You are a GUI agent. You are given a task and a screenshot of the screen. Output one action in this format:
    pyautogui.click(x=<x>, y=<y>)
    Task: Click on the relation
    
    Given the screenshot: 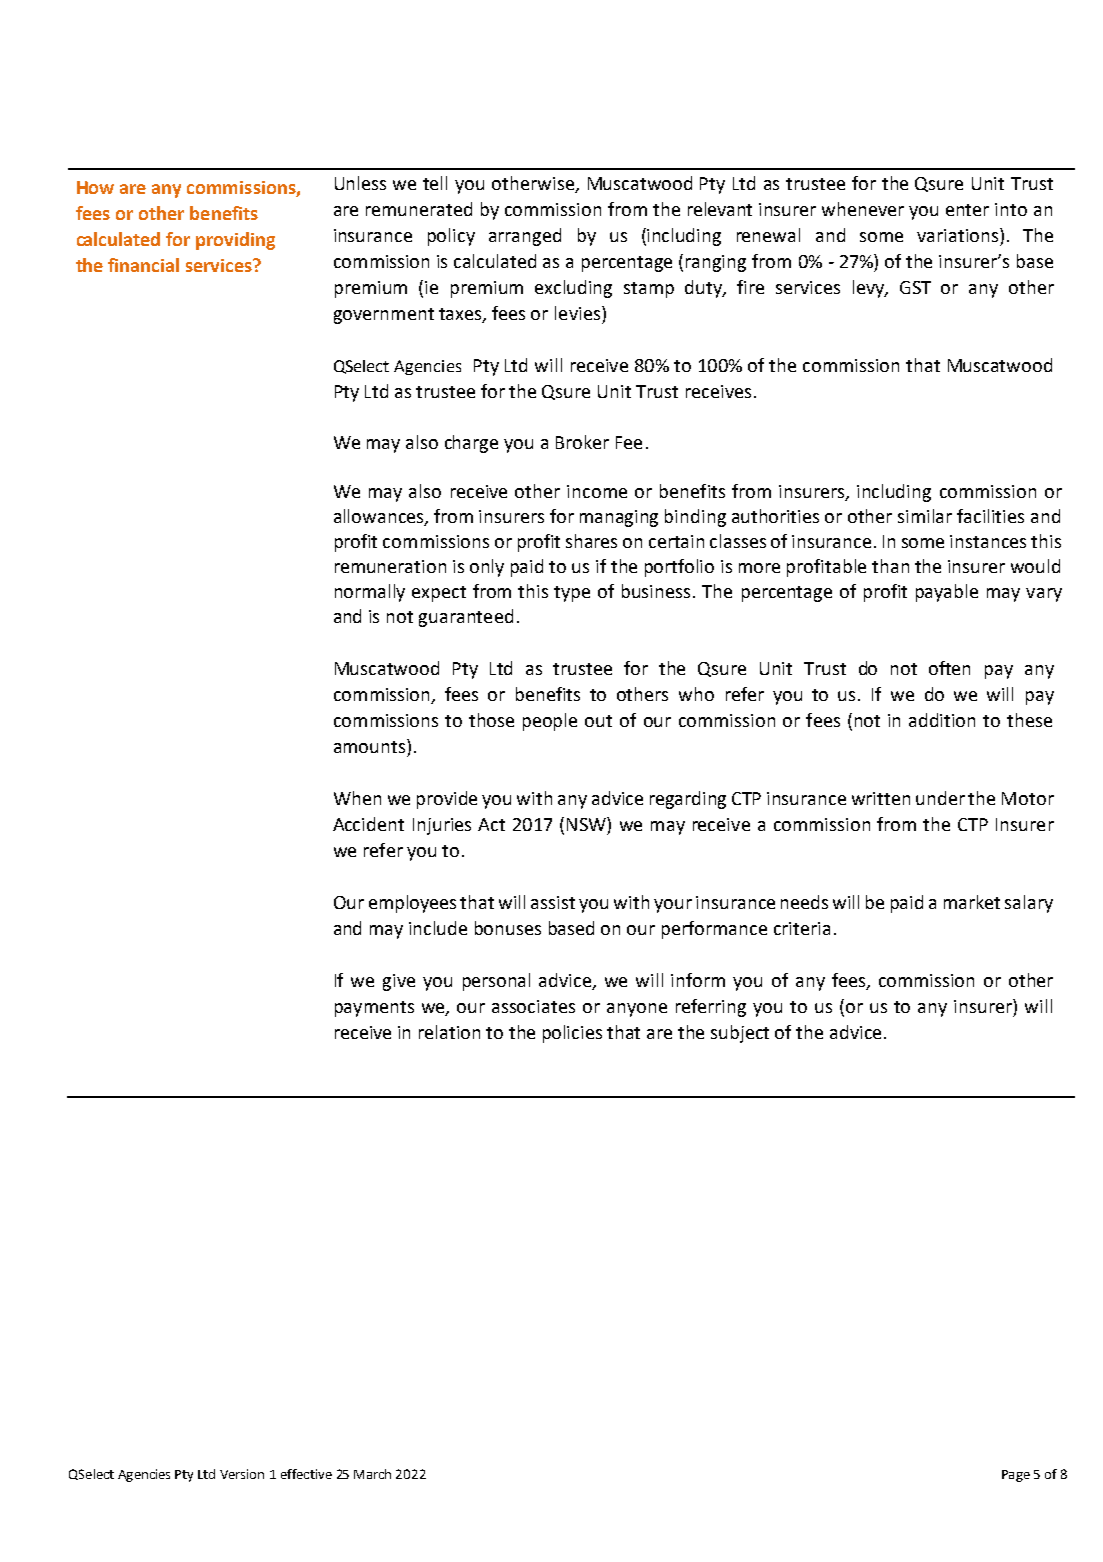 What is the action you would take?
    pyautogui.click(x=449, y=1032)
